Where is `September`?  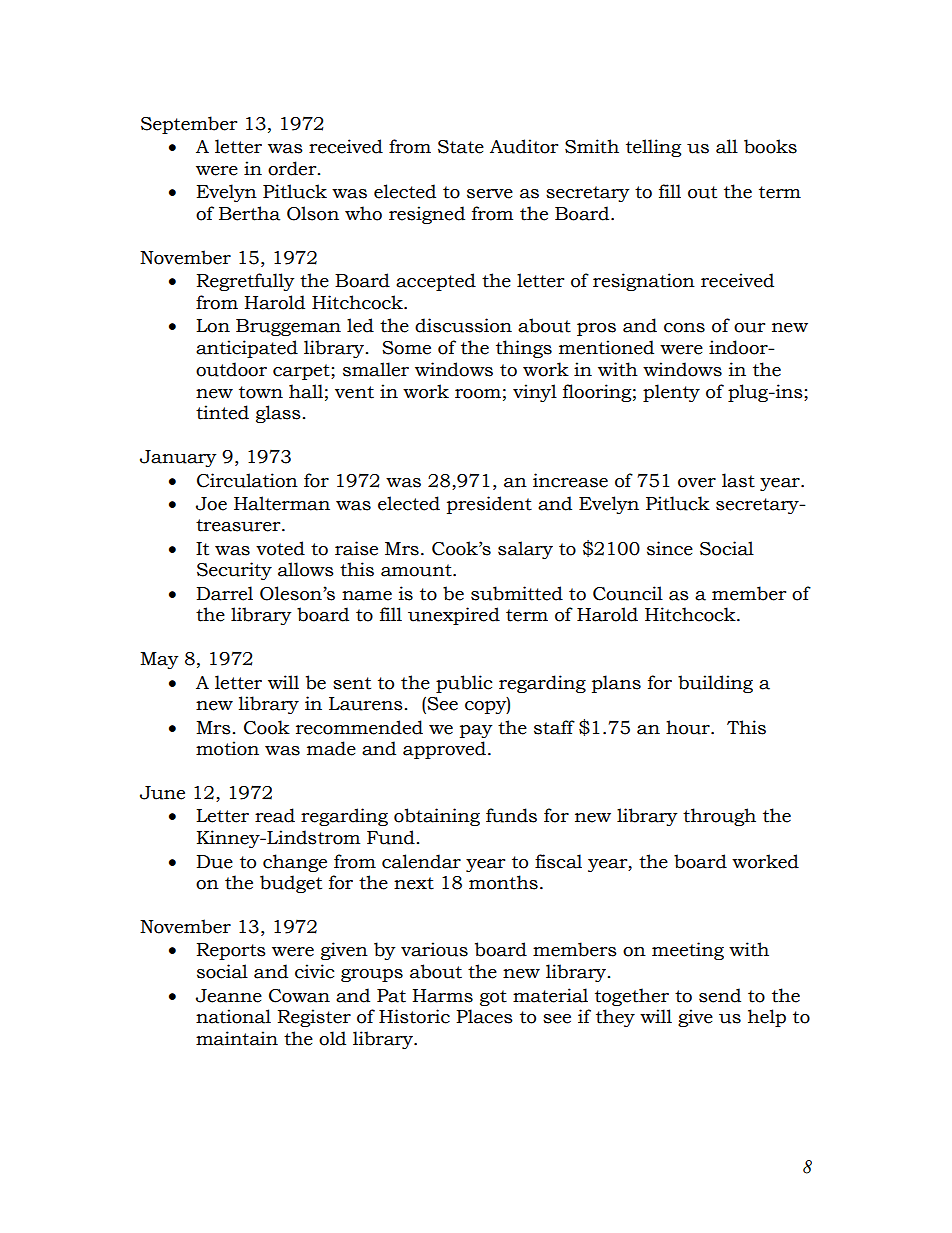
September is located at coordinates (189, 125).
